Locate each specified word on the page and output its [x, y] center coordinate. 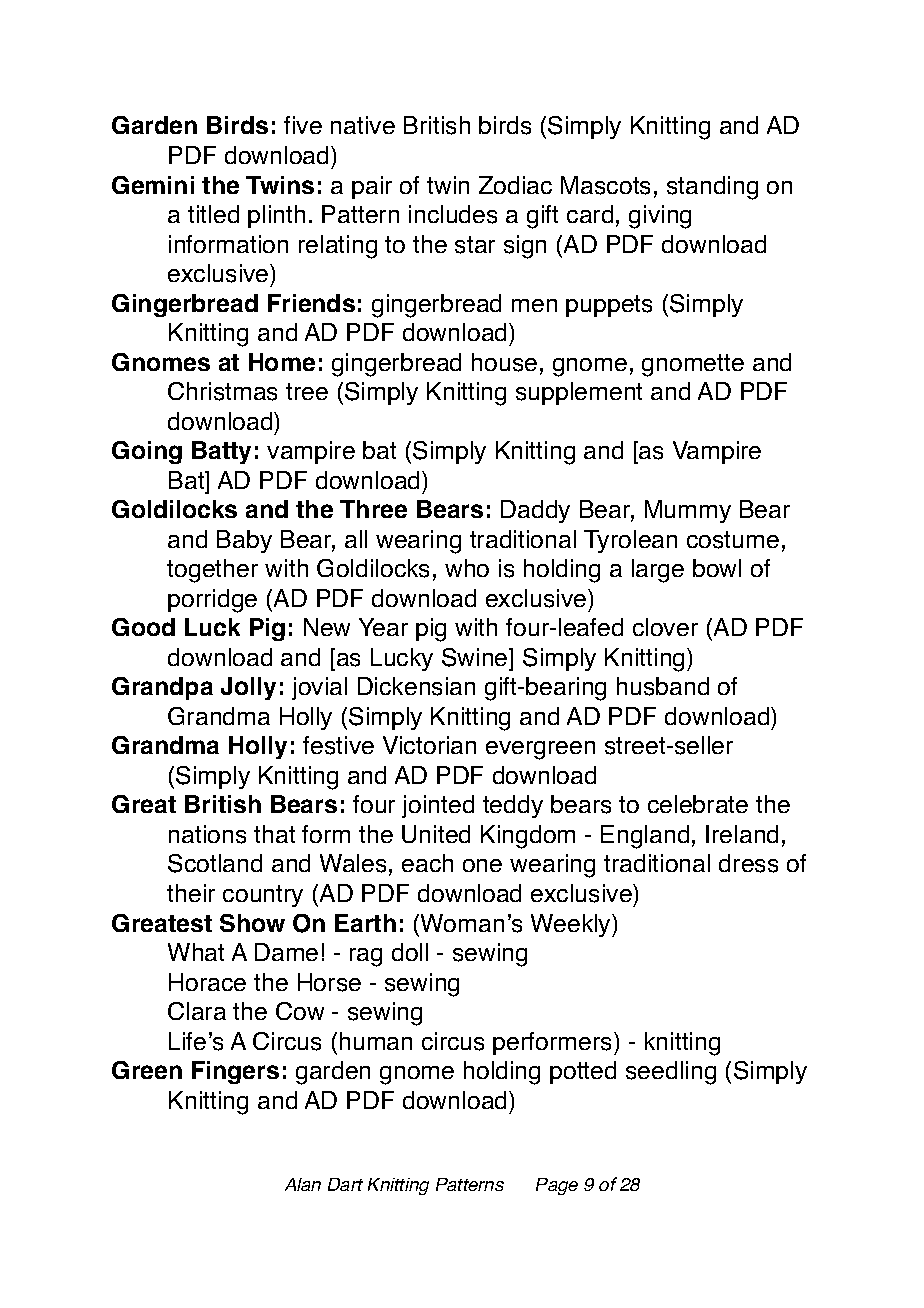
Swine [476, 657]
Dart [345, 1184]
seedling [671, 1073]
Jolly [248, 688]
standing [712, 188]
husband [663, 686]
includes [453, 214]
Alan [303, 1184]
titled [213, 214]
